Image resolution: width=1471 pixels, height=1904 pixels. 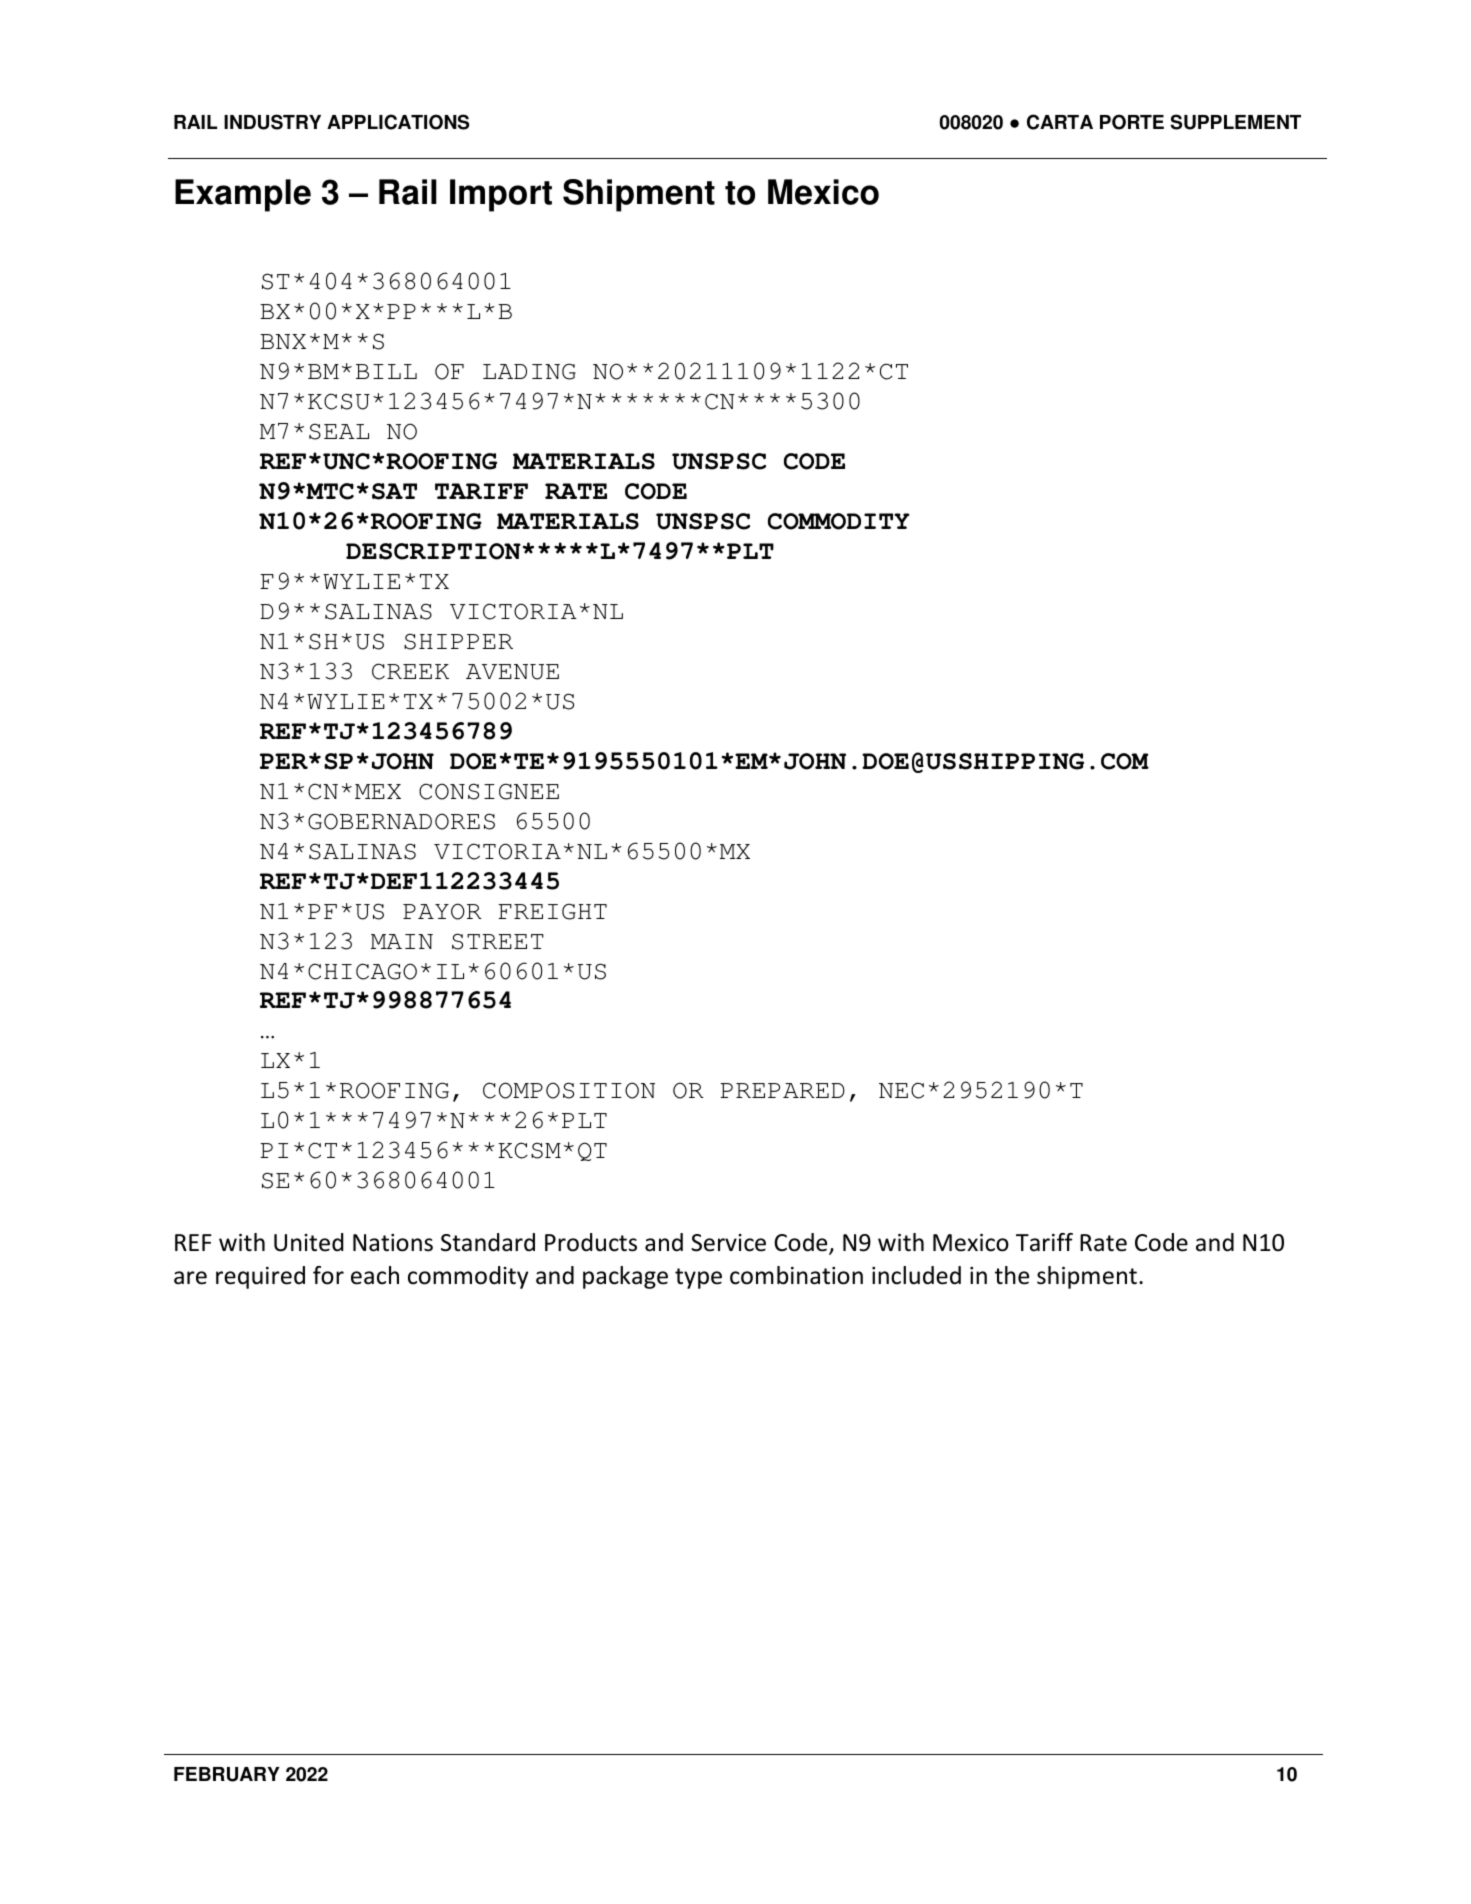 I want to click on for, so click(x=328, y=1275).
